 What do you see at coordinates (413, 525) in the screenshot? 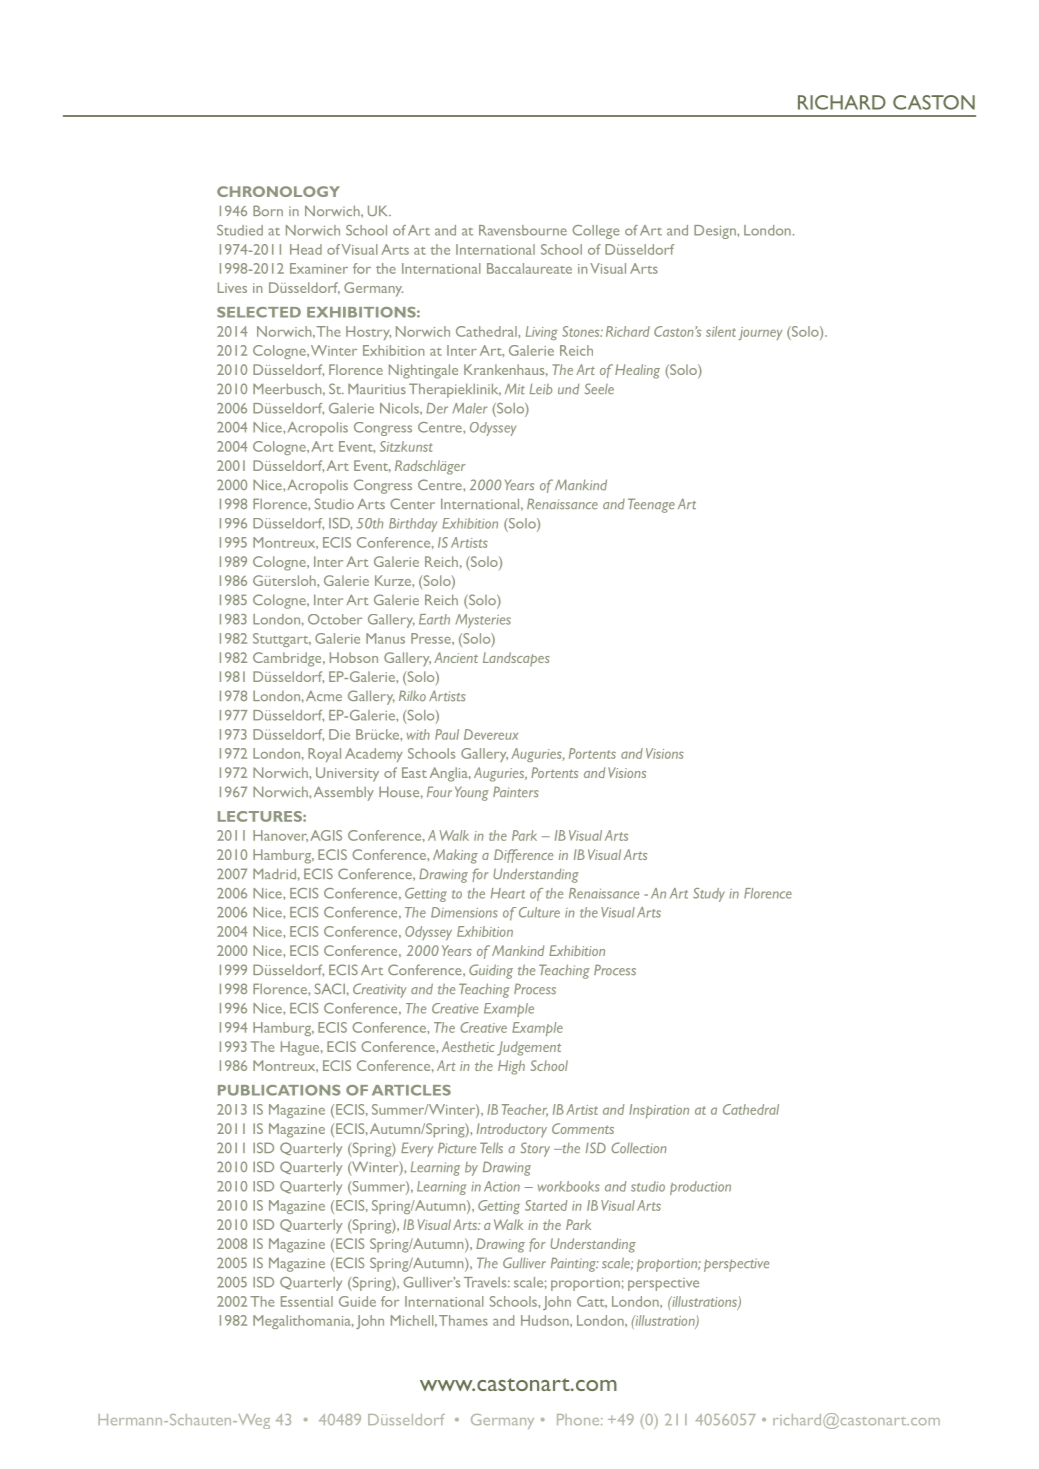
I see `Birthday` at bounding box center [413, 525].
